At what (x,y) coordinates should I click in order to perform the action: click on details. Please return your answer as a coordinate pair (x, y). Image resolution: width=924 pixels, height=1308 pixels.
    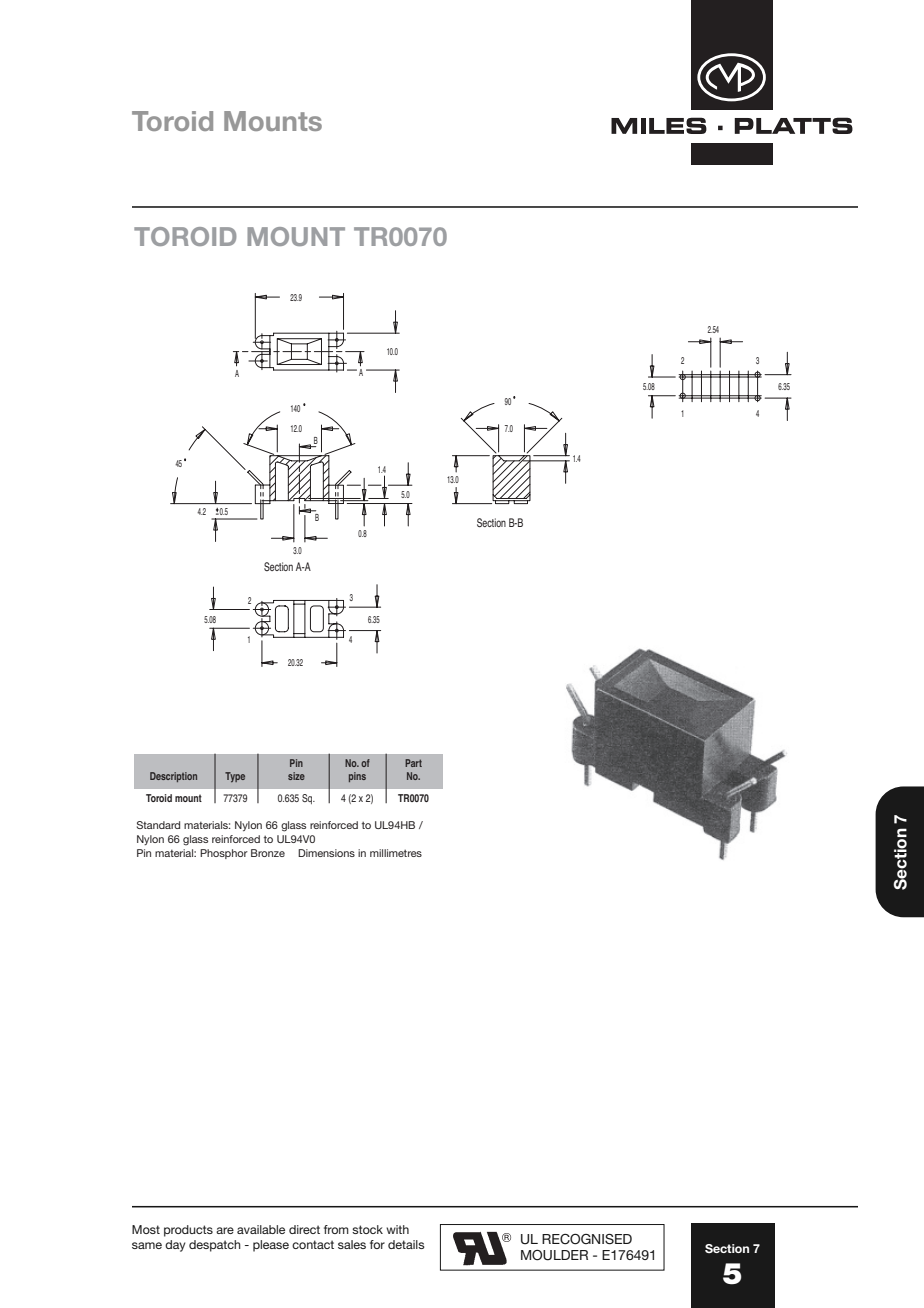
    Looking at the image, I should click on (406, 1244).
